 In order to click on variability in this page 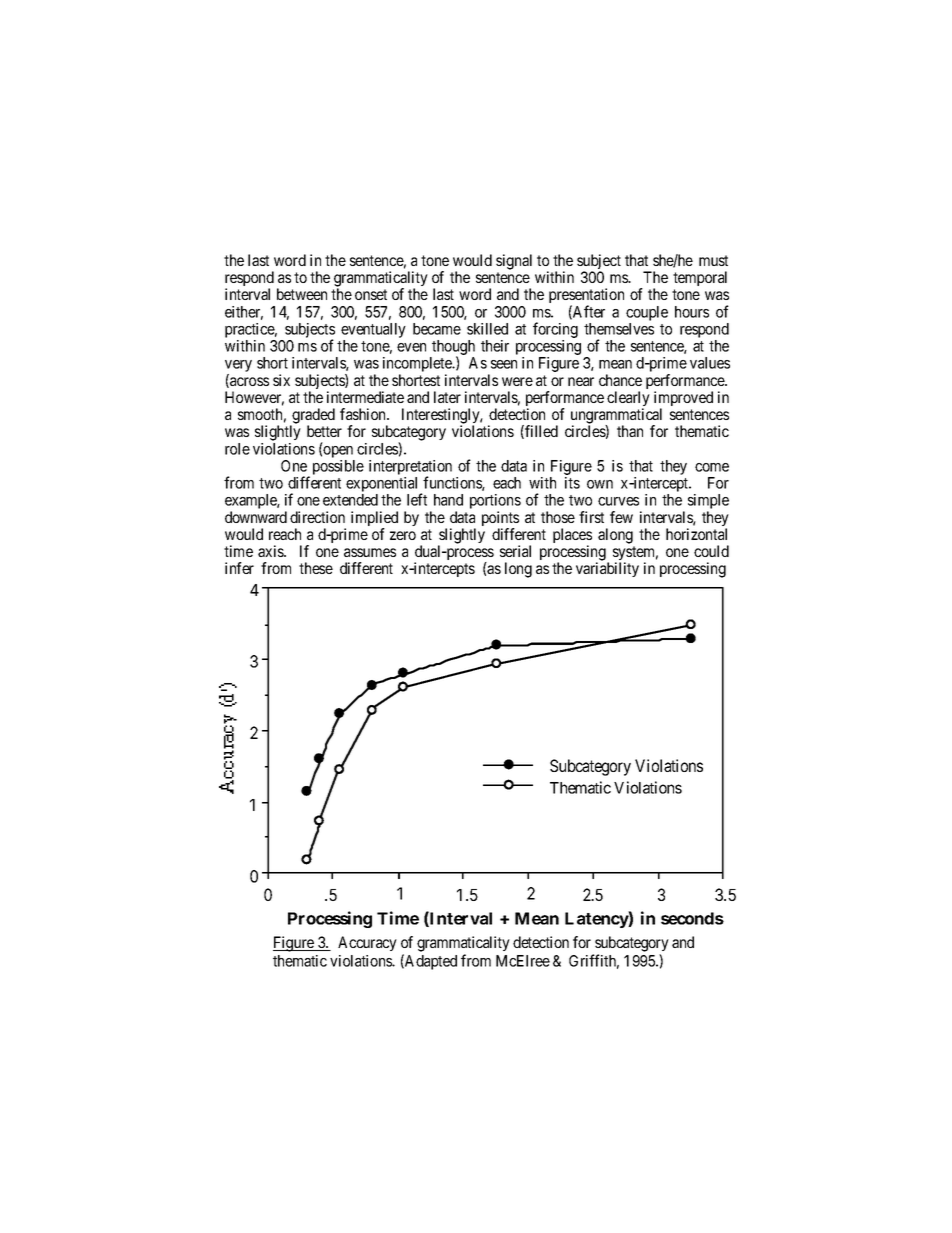, I will do `click(607, 569)`.
